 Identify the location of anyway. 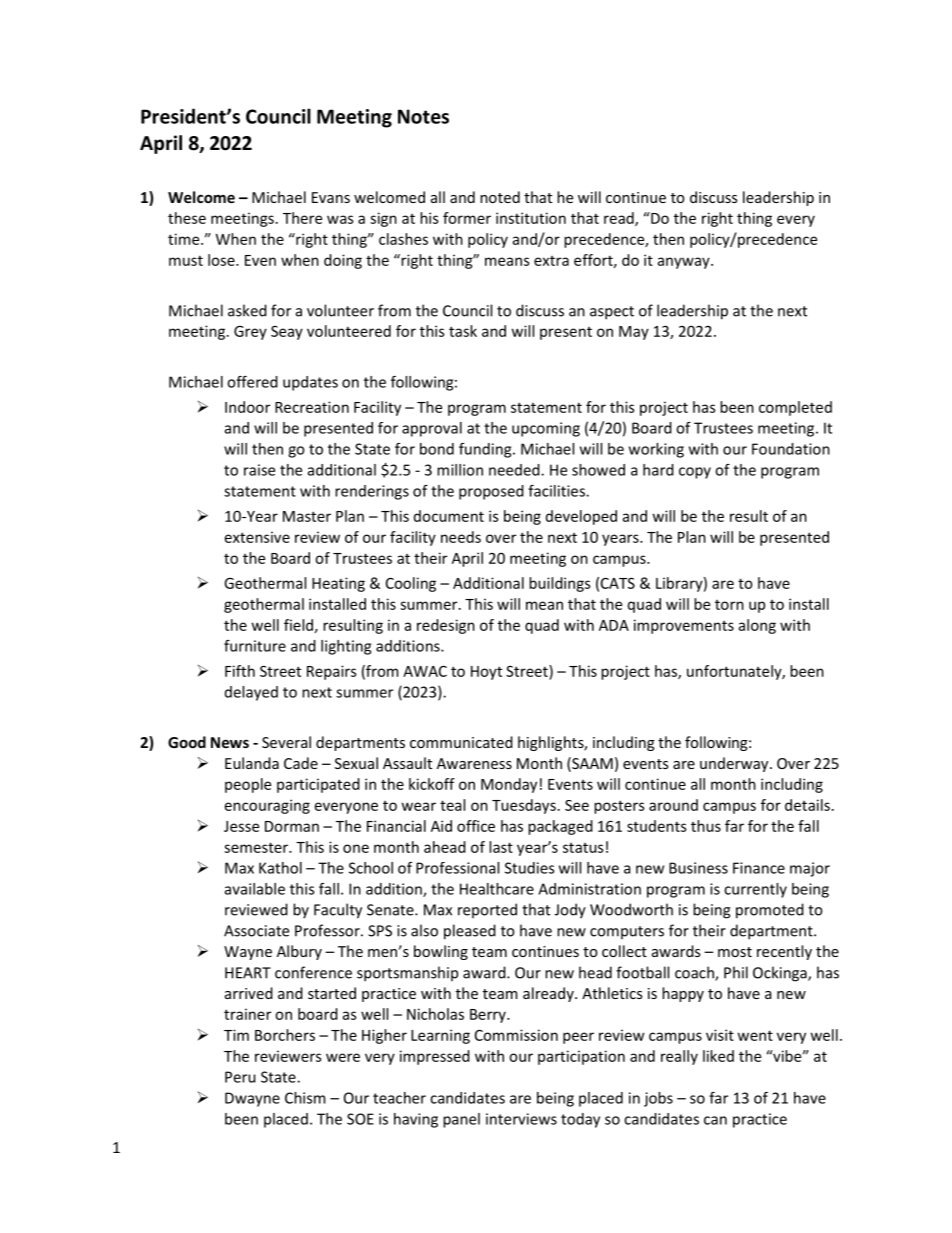
(685, 263).
